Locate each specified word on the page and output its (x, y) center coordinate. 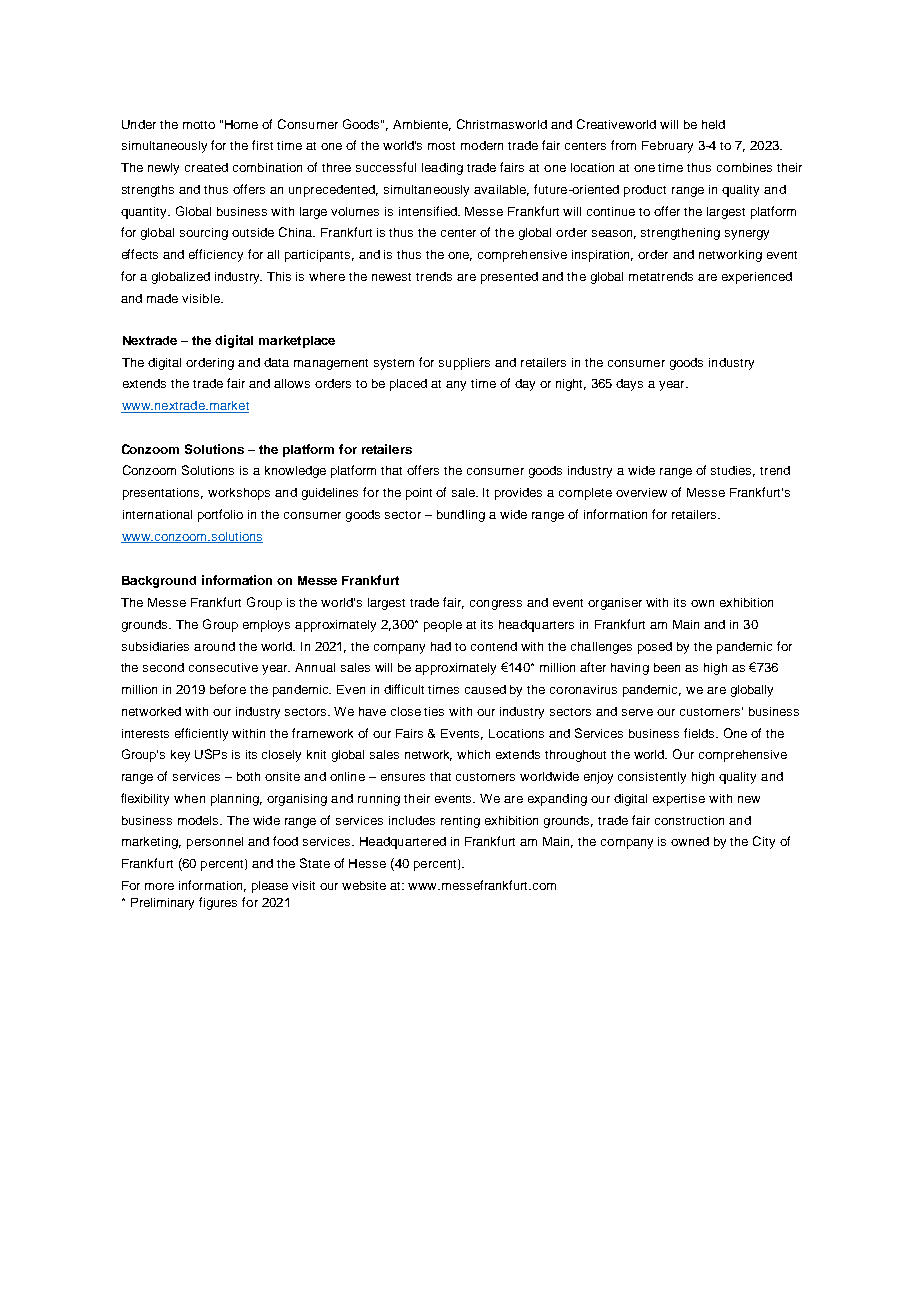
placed (408, 385)
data (276, 362)
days (629, 385)
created (206, 167)
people (443, 626)
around (214, 646)
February (667, 147)
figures (218, 903)
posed (655, 648)
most (441, 146)
